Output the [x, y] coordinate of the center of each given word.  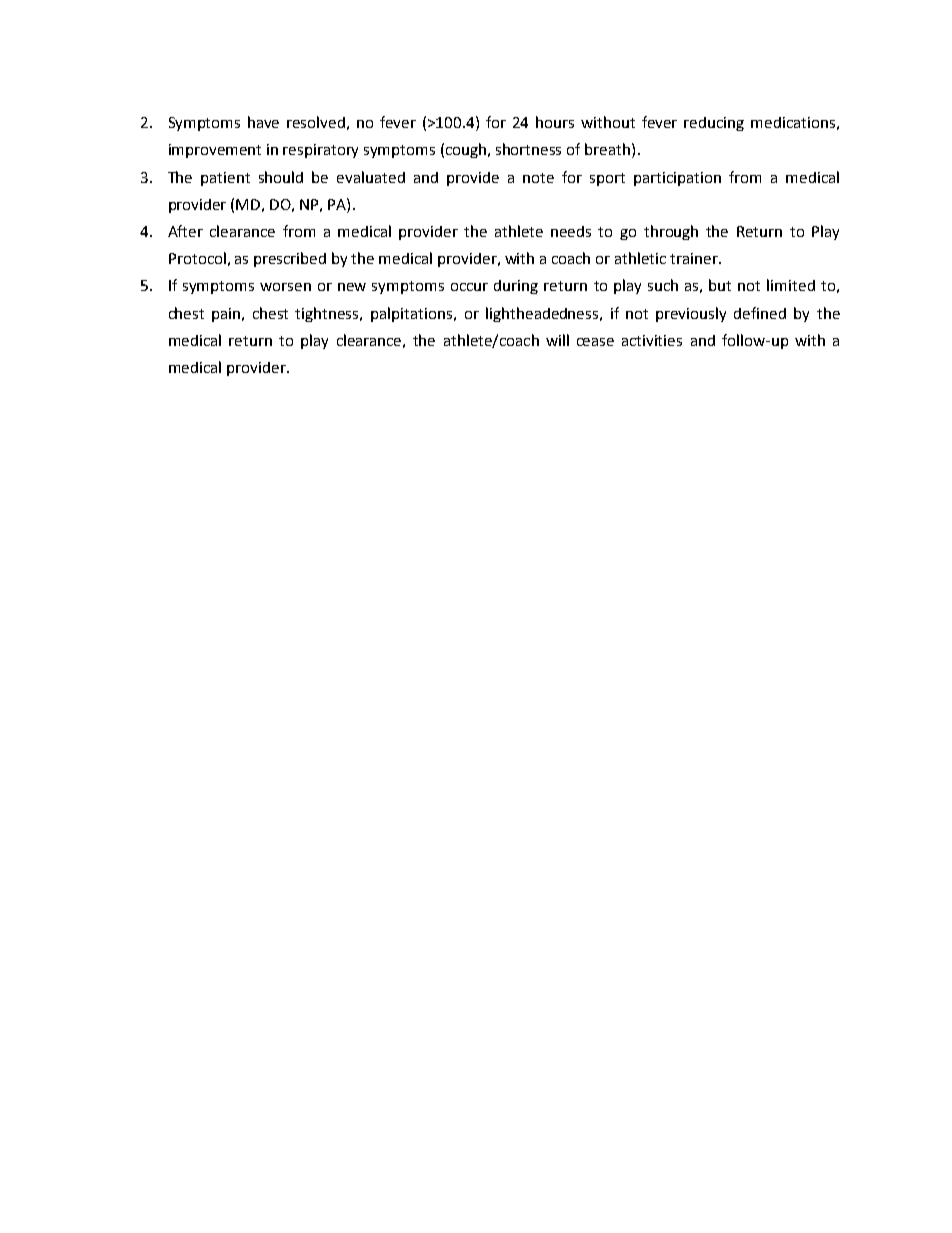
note [538, 178]
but [720, 285]
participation [677, 179]
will [557, 340]
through [671, 232]
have [263, 122]
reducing [714, 124]
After [185, 231]
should [281, 177]
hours [555, 122]
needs [571, 231]
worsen [285, 287]
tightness [328, 314]
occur [469, 287]
